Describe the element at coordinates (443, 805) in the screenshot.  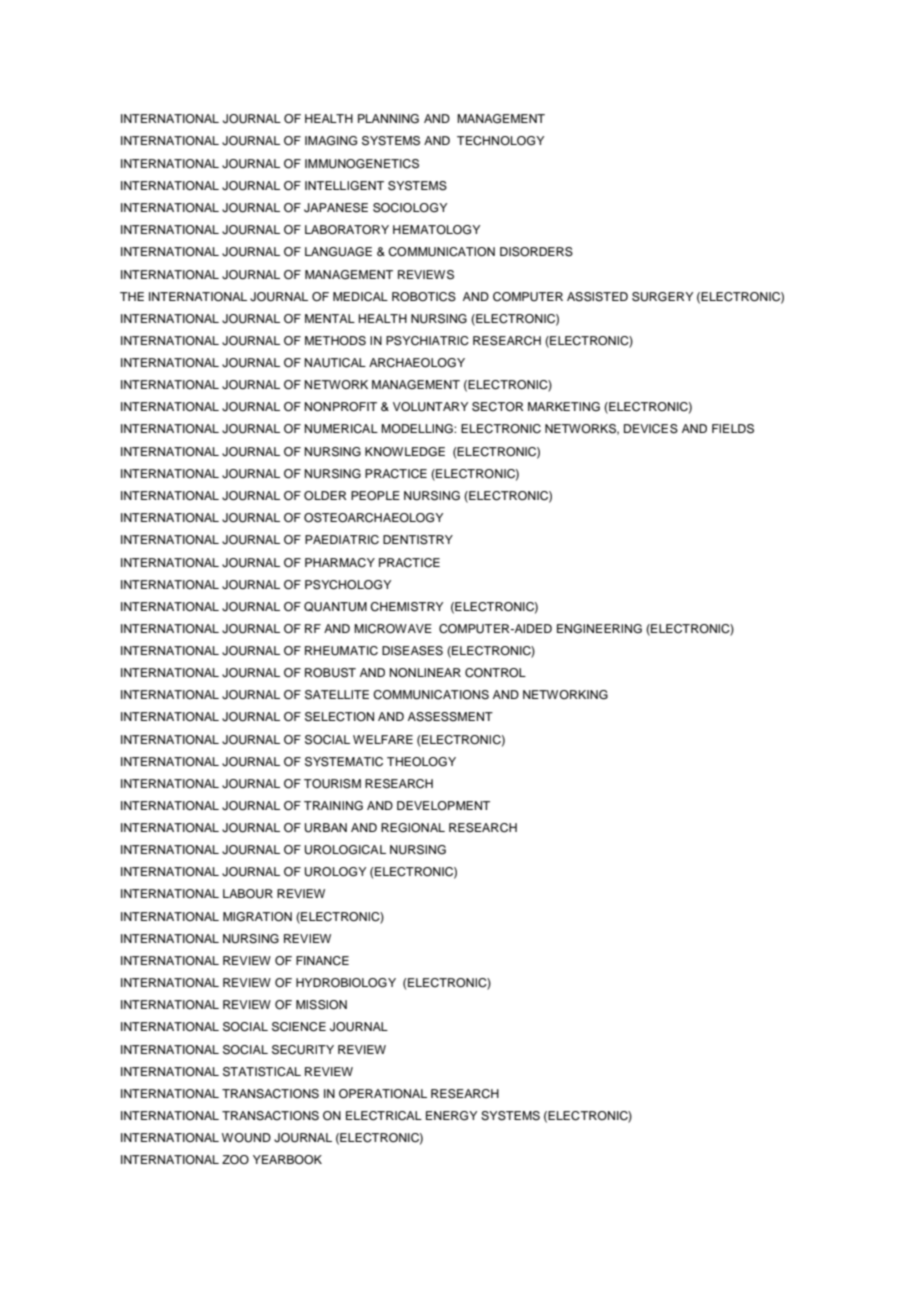
I see `DEVELOPMENT` at that location.
